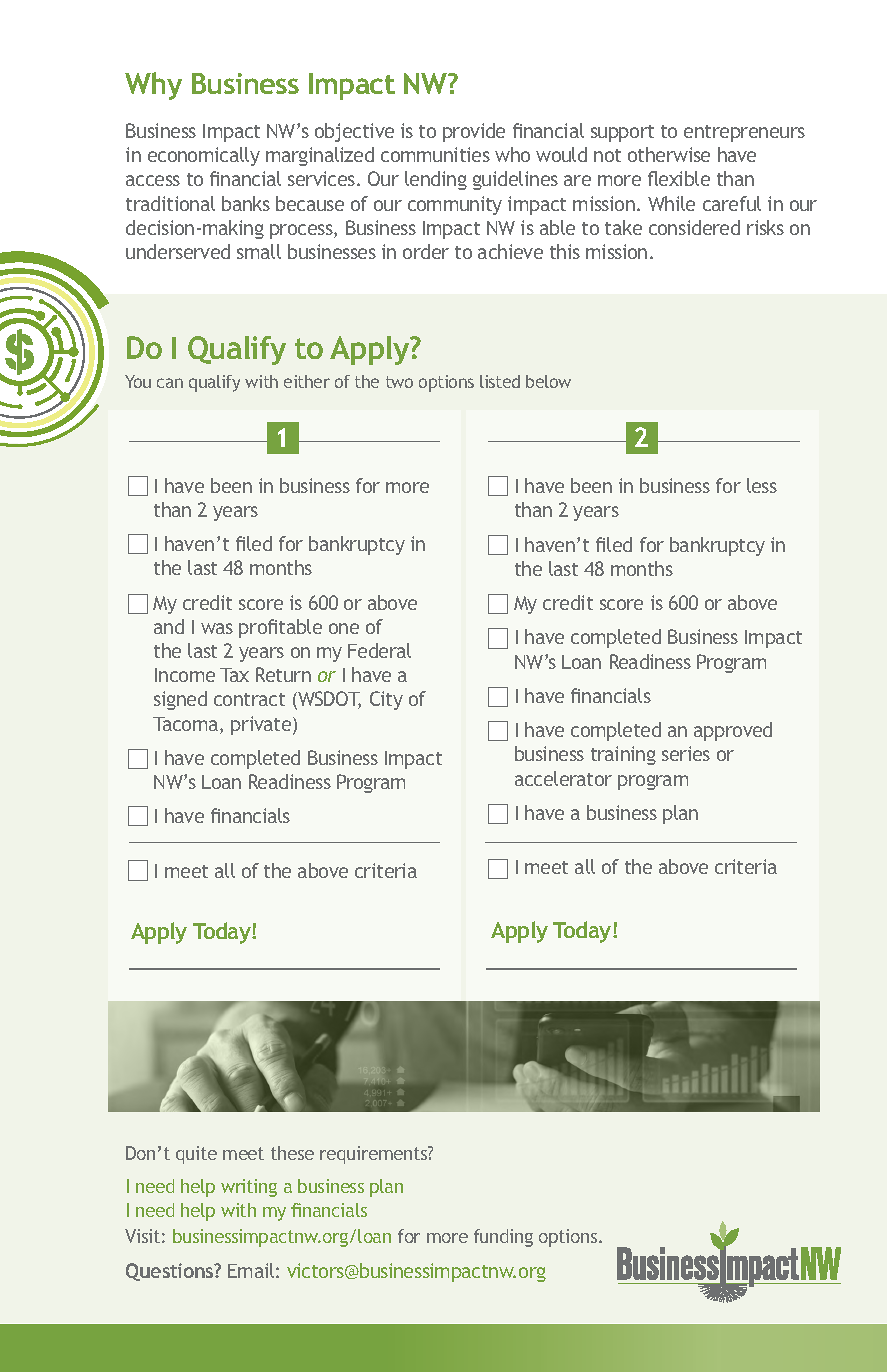 The height and width of the screenshot is (1372, 887). What do you see at coordinates (563, 778) in the screenshot?
I see `accelerator` at bounding box center [563, 778].
